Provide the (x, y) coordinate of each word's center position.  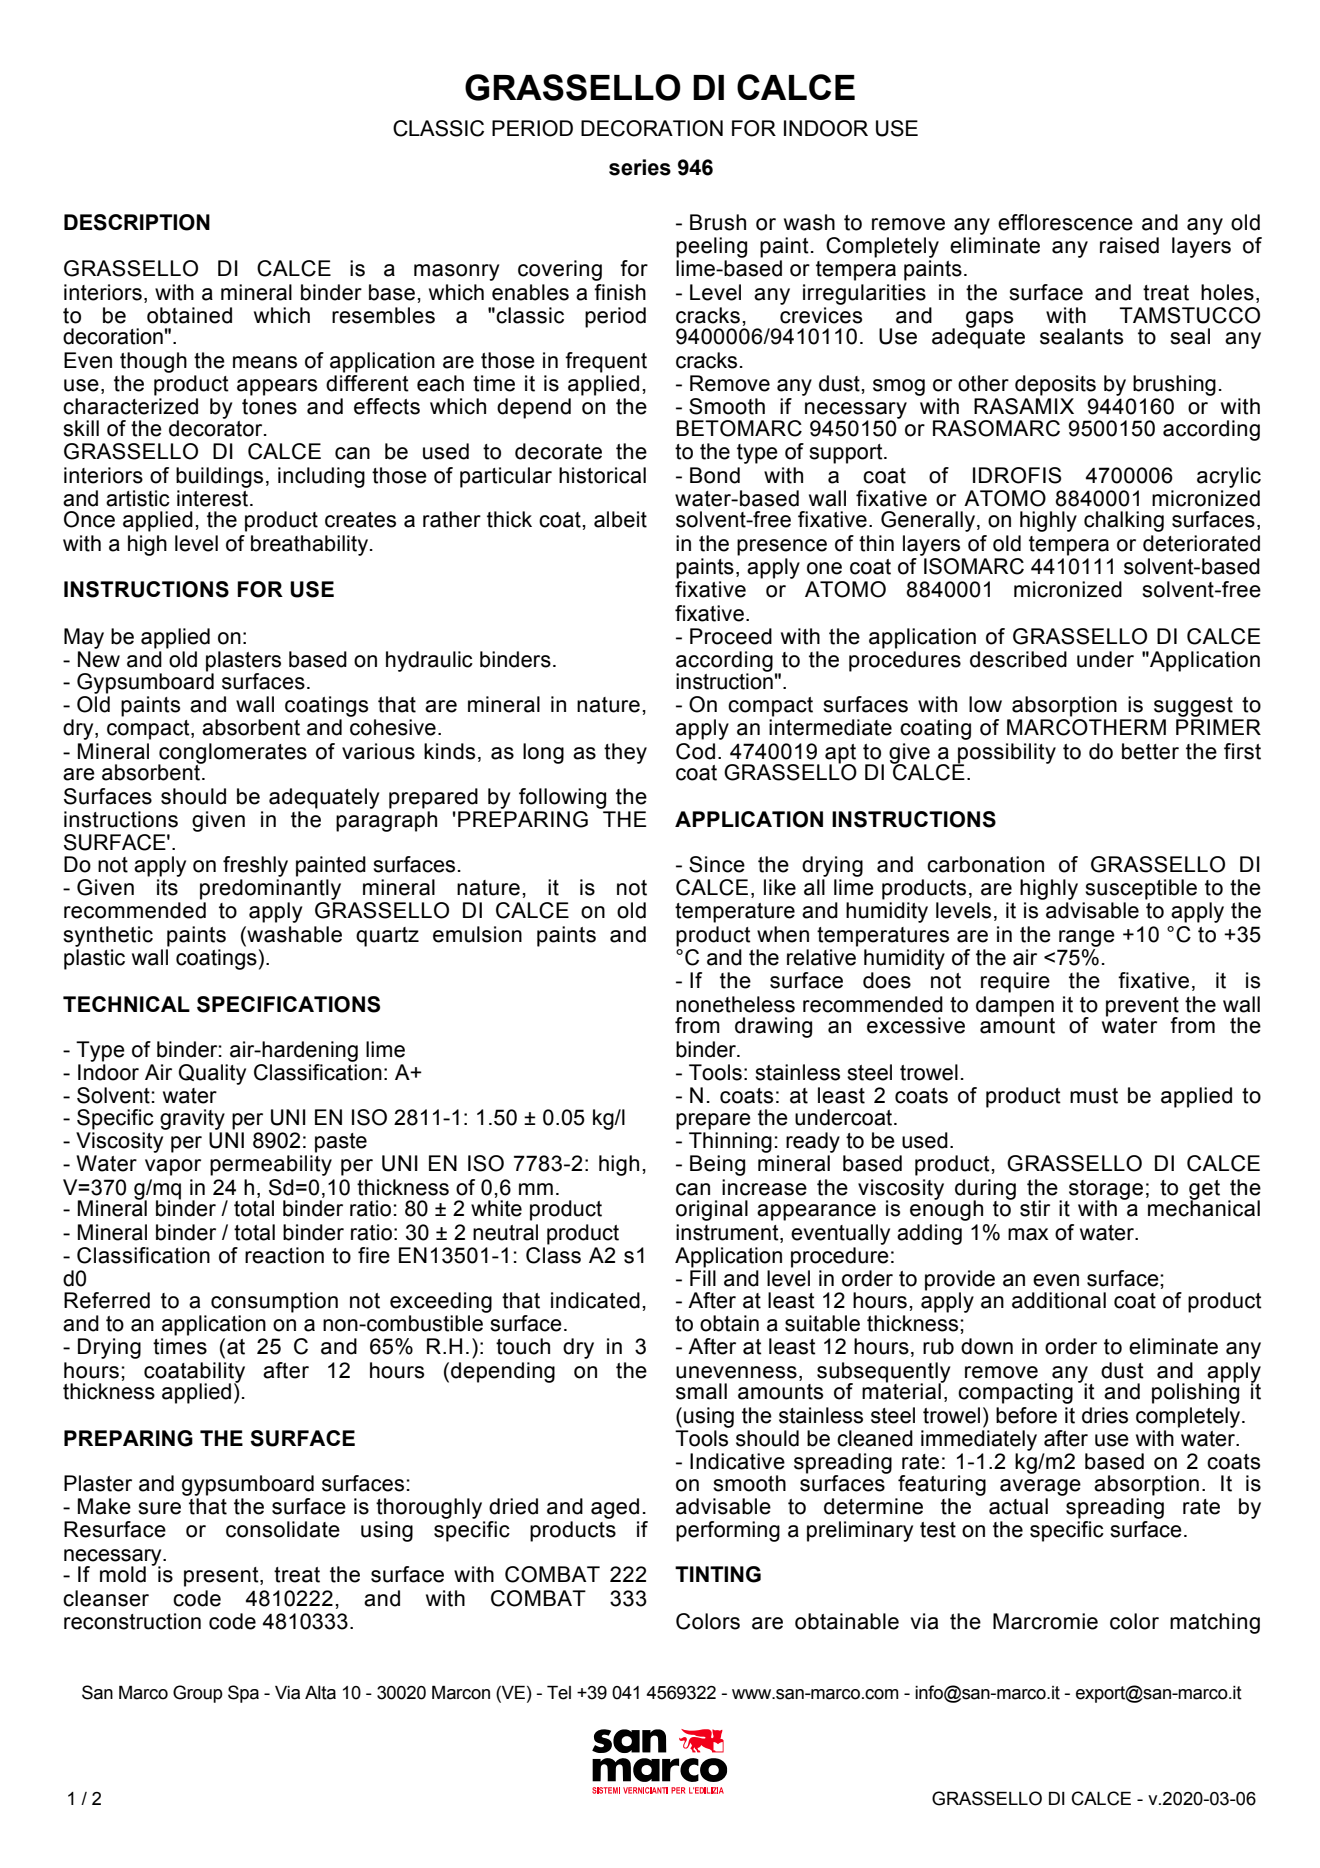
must (1094, 1096)
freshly (255, 866)
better (1150, 751)
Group (198, 1694)
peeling (711, 247)
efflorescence (1065, 222)
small (701, 1391)
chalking (1124, 521)
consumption (274, 1302)
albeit (620, 519)
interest (214, 498)
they (625, 753)
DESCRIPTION (137, 222)
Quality (212, 1074)
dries (1105, 1415)
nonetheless (735, 1004)
